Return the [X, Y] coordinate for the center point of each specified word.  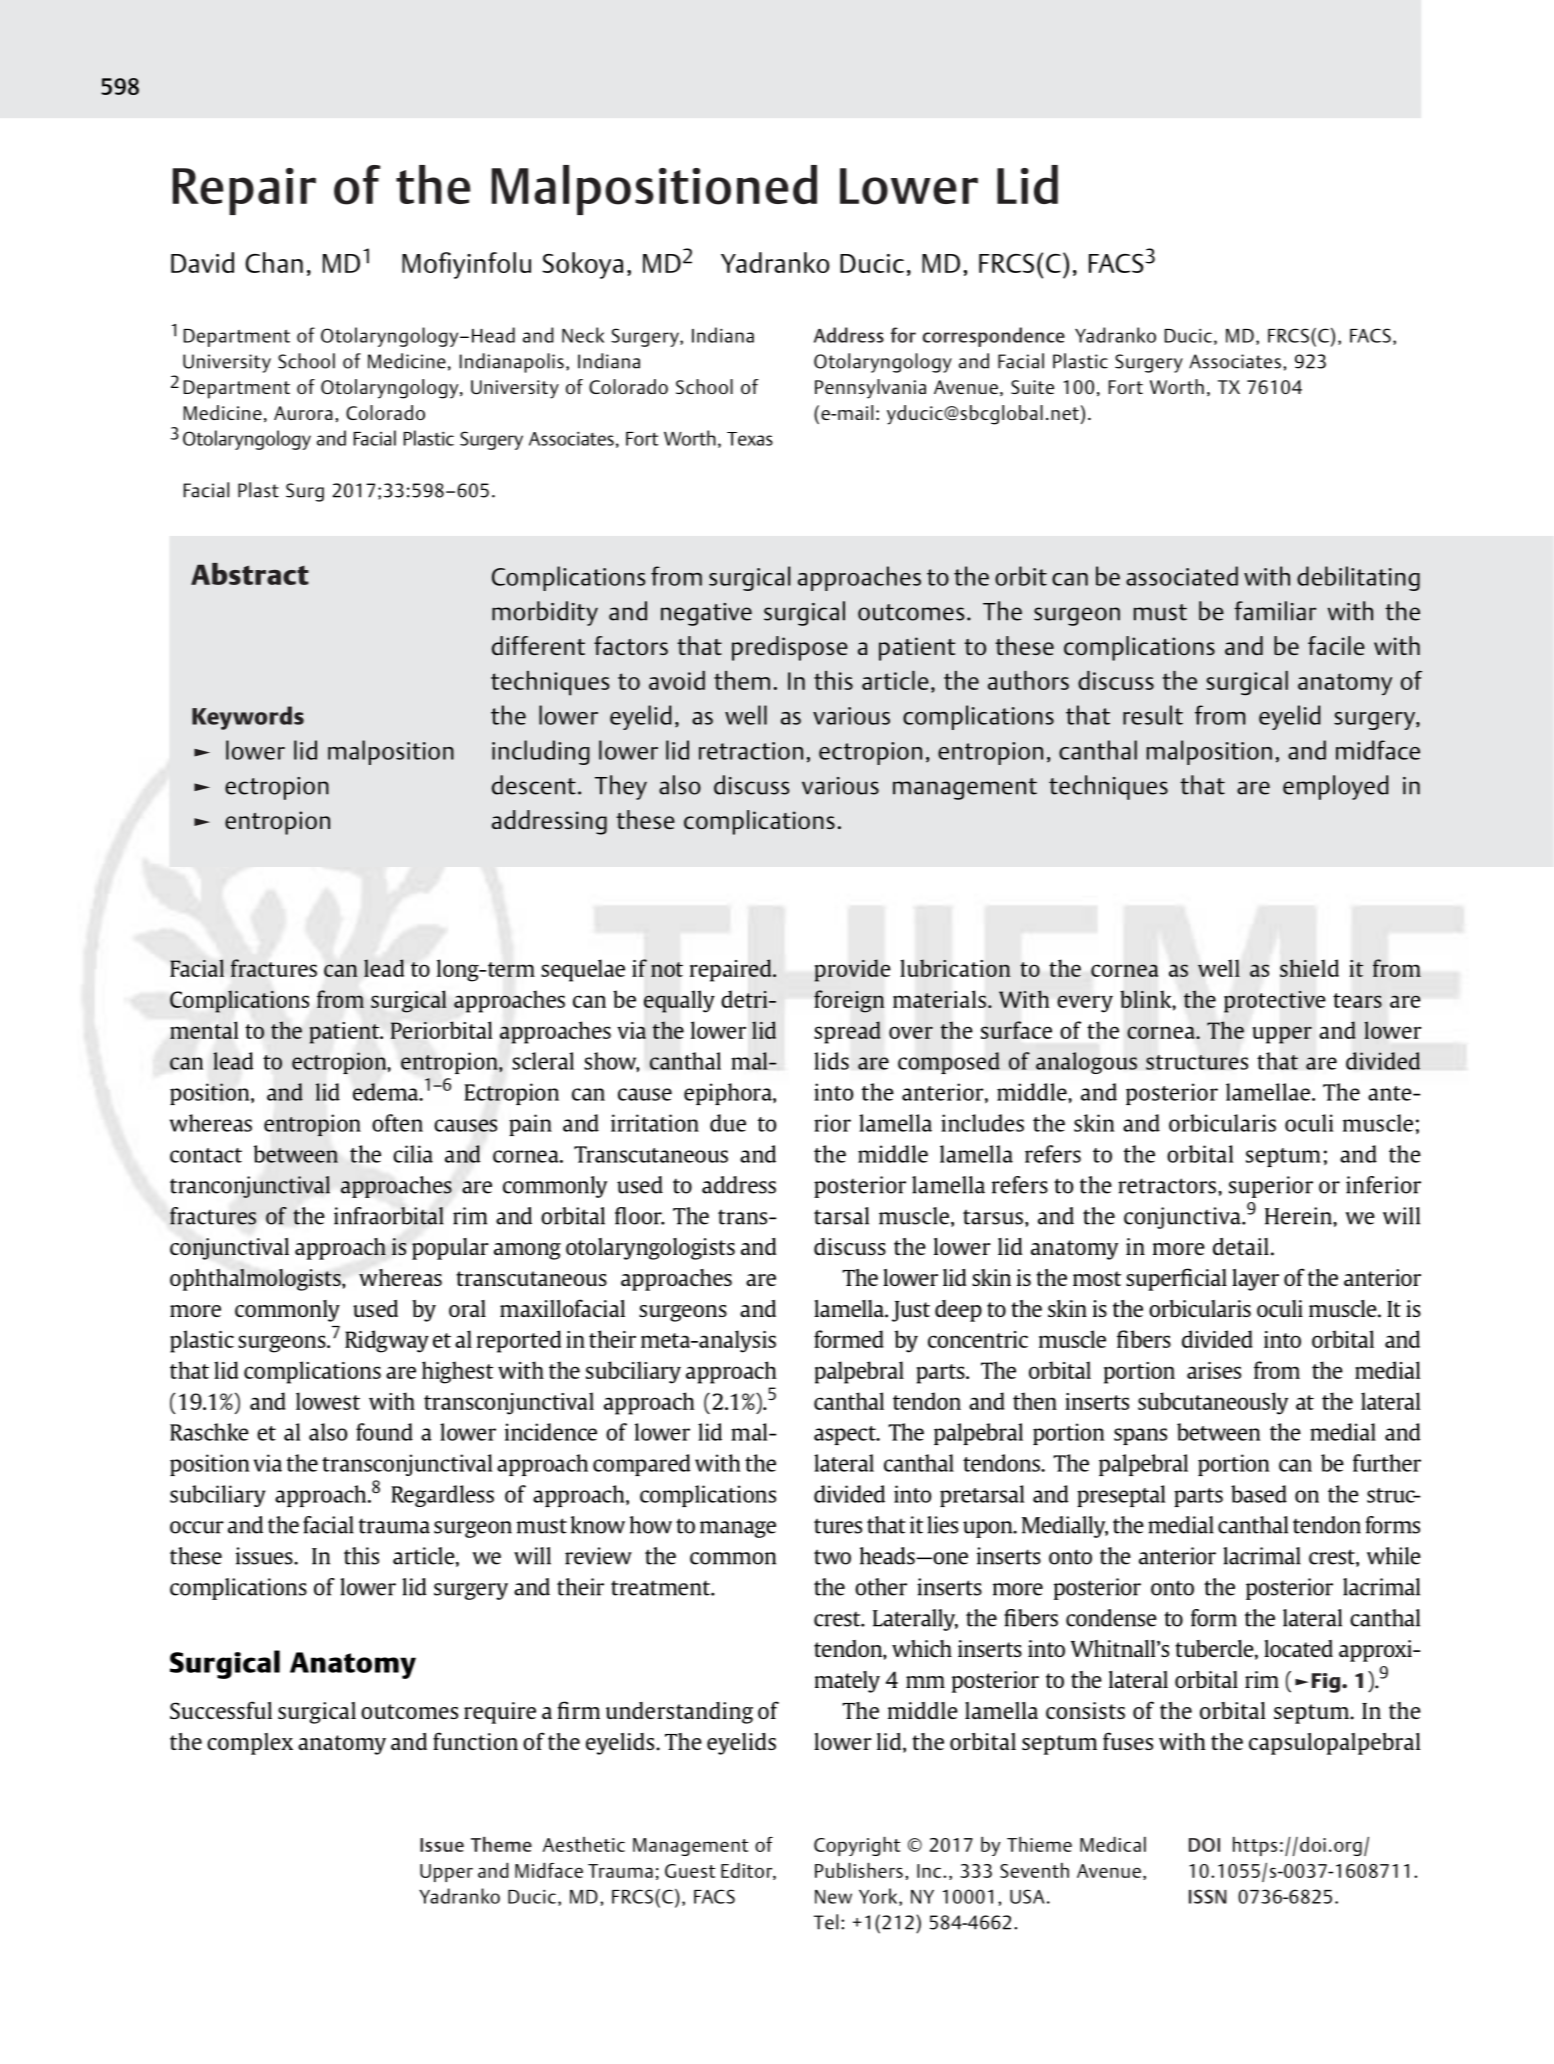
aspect [846, 1435]
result [1153, 715]
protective [1274, 1002]
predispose [790, 648]
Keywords [248, 718]
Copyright [857, 1846]
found [384, 1432]
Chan [274, 262]
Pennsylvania [870, 389]
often [397, 1123]
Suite [1032, 387]
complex [250, 1744]
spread [847, 1032]
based [1259, 1494]
